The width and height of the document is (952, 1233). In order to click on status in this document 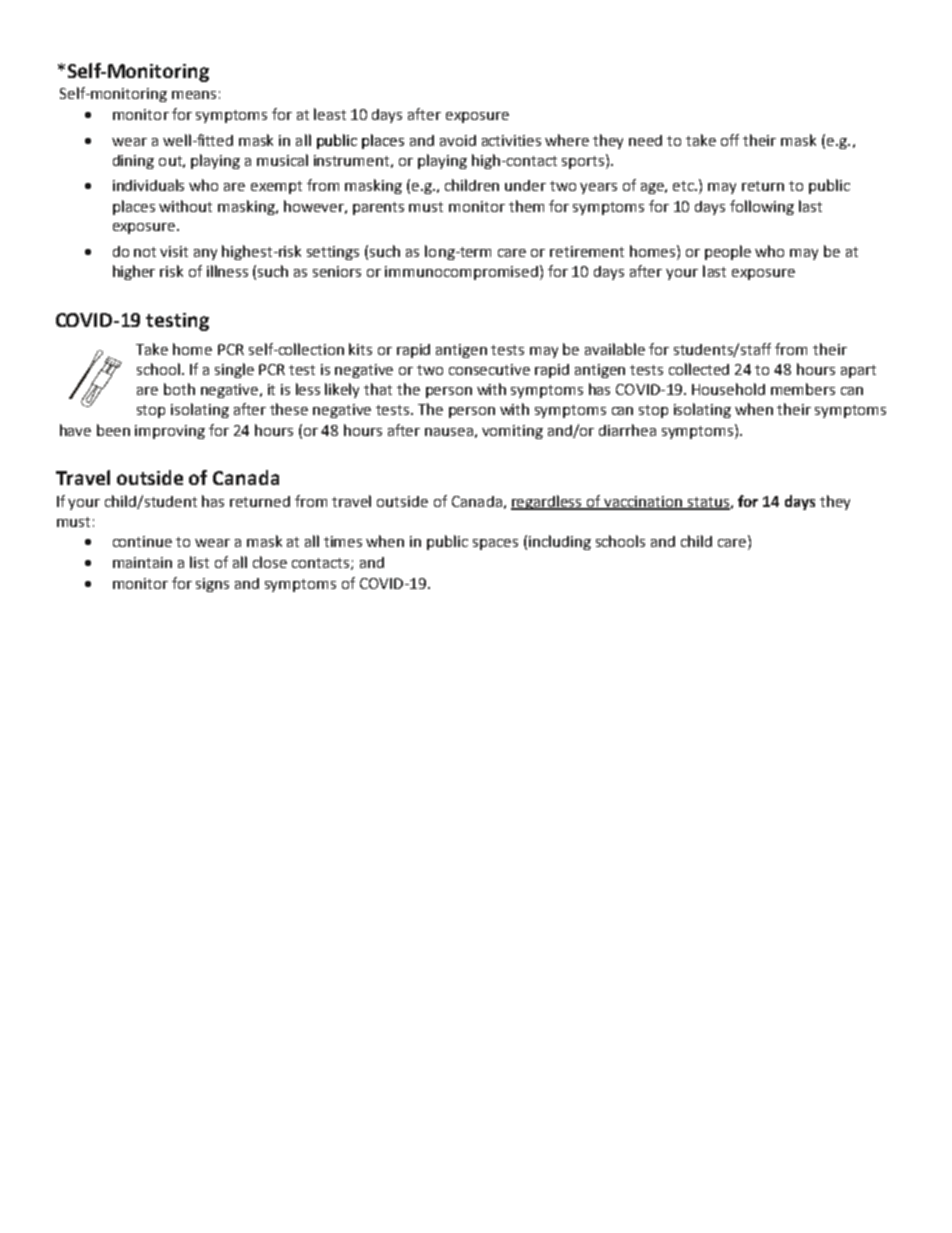, I will do `click(708, 503)`.
